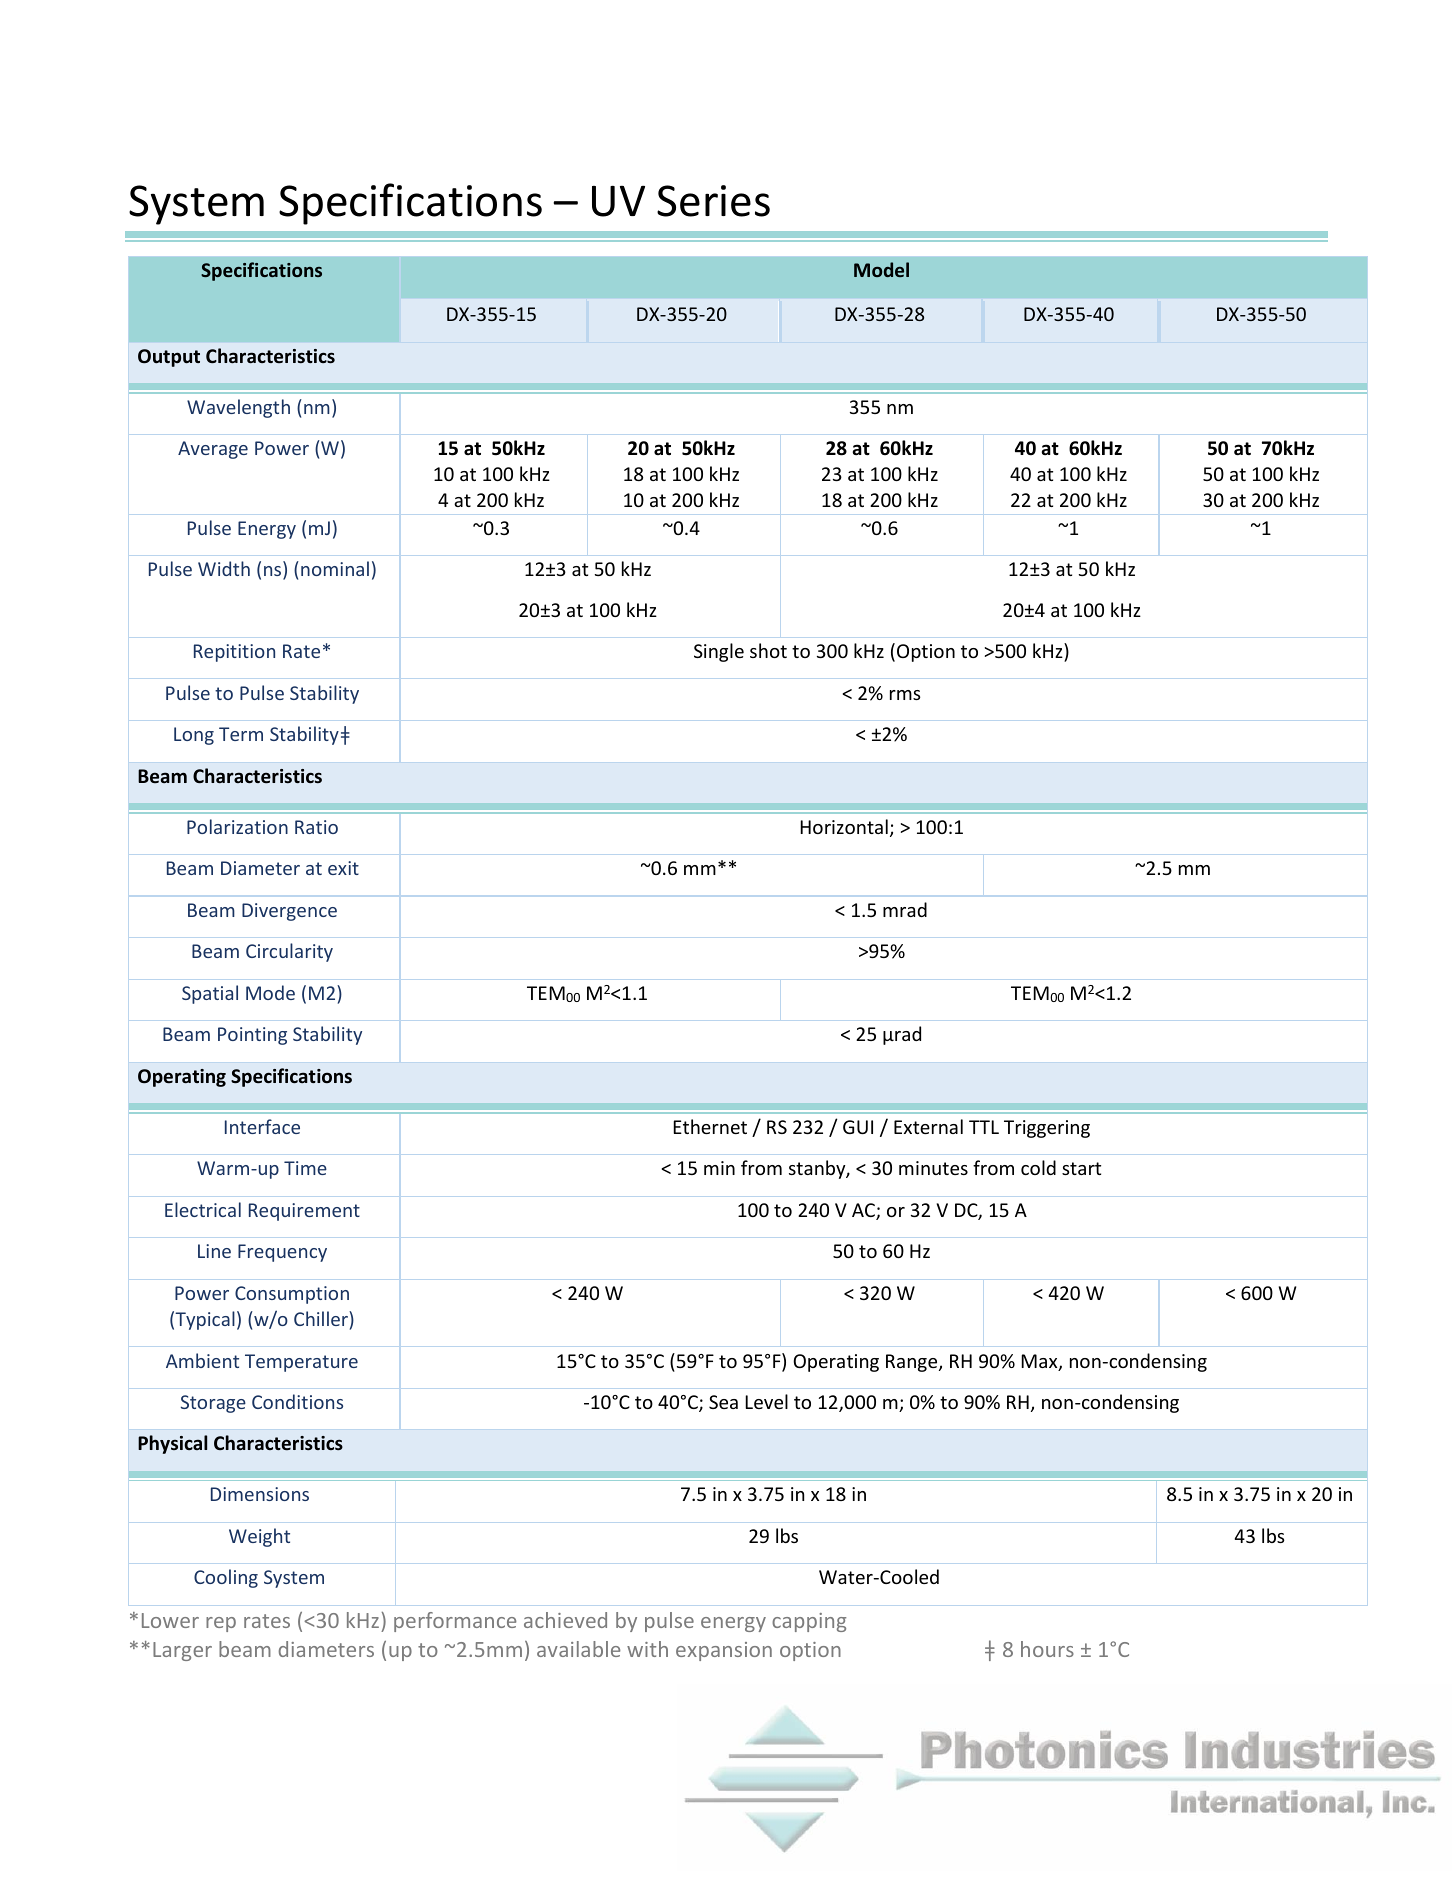 The width and height of the screenshot is (1453, 1880). Describe the element at coordinates (710, 1126) in the screenshot. I see `Ethernet` at that location.
